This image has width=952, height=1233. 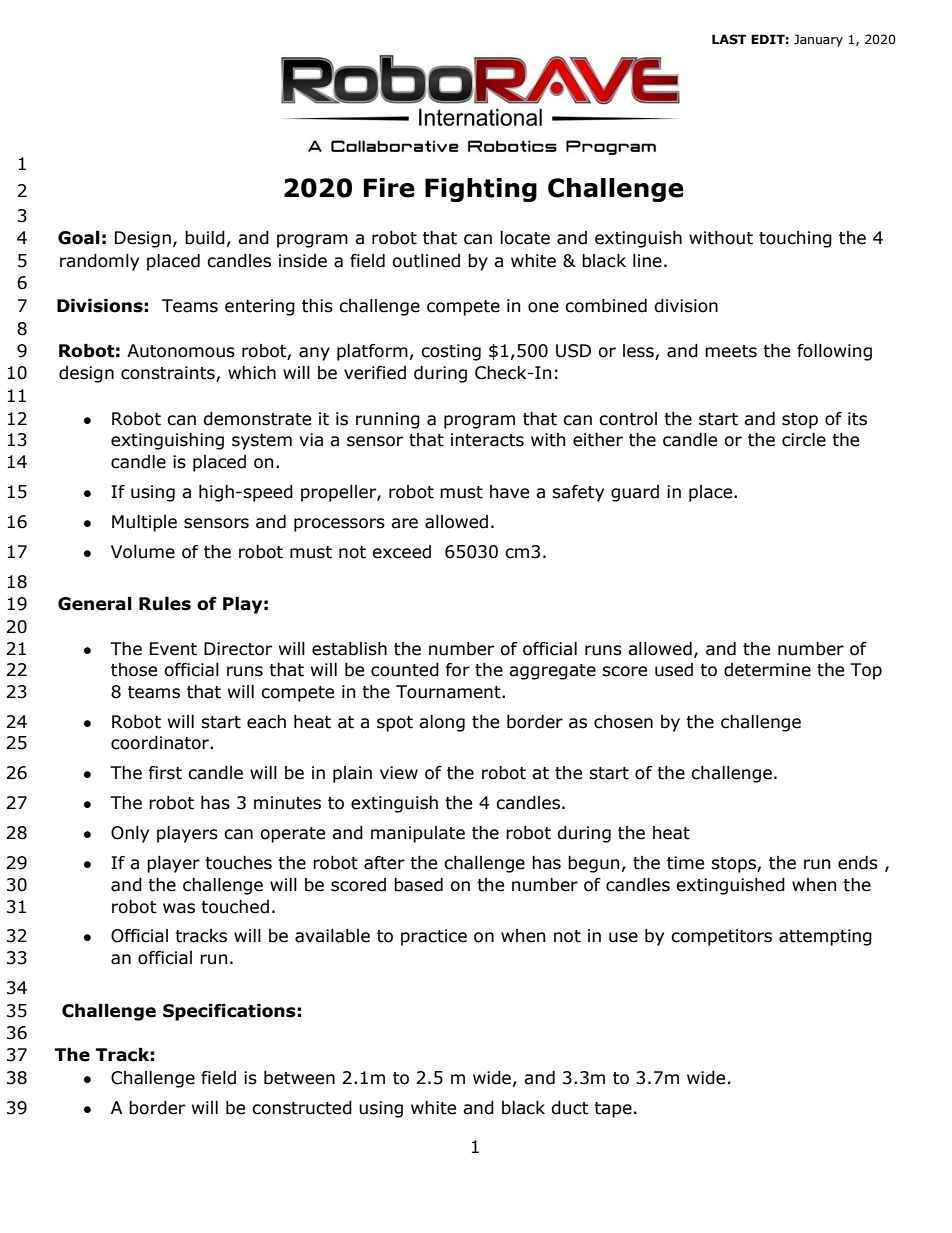 What do you see at coordinates (613, 1110) in the image?
I see `tape` at bounding box center [613, 1110].
